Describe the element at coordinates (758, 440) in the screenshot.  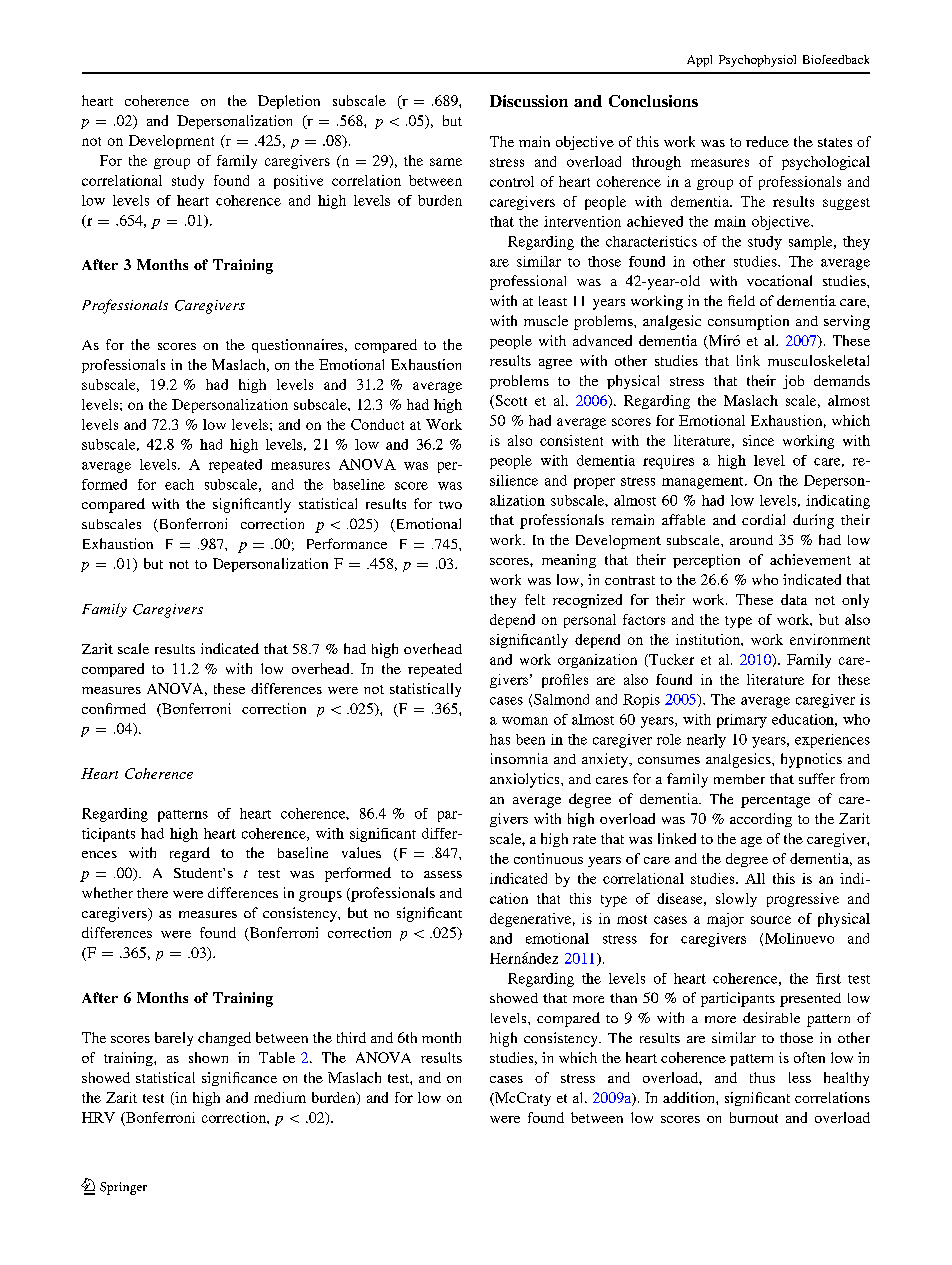
I see `since` at that location.
